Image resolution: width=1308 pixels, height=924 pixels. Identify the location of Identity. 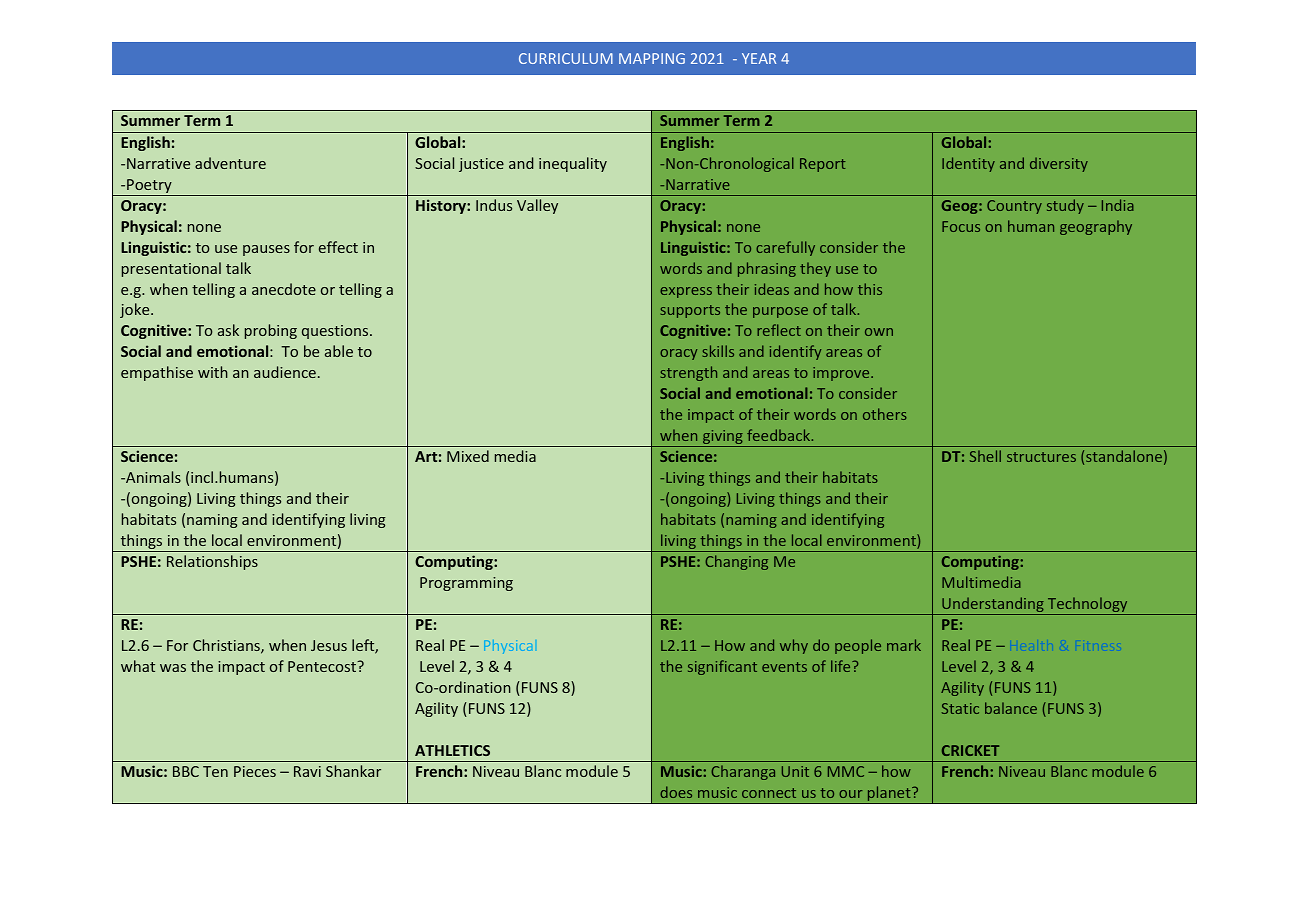
(968, 164).
